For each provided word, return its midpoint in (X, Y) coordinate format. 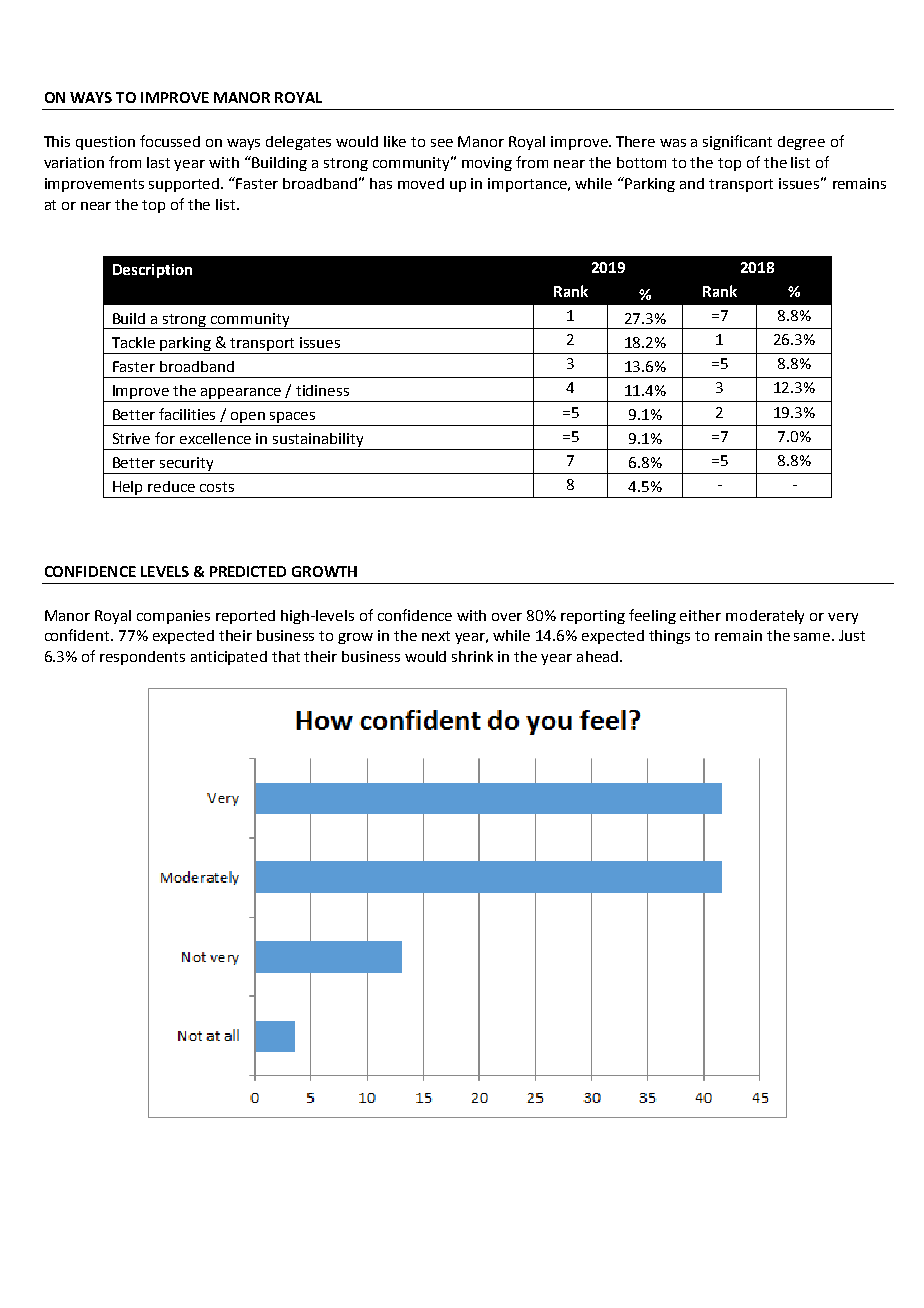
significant (737, 142)
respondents (142, 658)
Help (128, 489)
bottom (641, 162)
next (436, 636)
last (158, 162)
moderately (765, 617)
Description (152, 271)
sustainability (318, 441)
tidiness (322, 390)
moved (421, 183)
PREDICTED (248, 571)
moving (487, 164)
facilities (187, 414)
